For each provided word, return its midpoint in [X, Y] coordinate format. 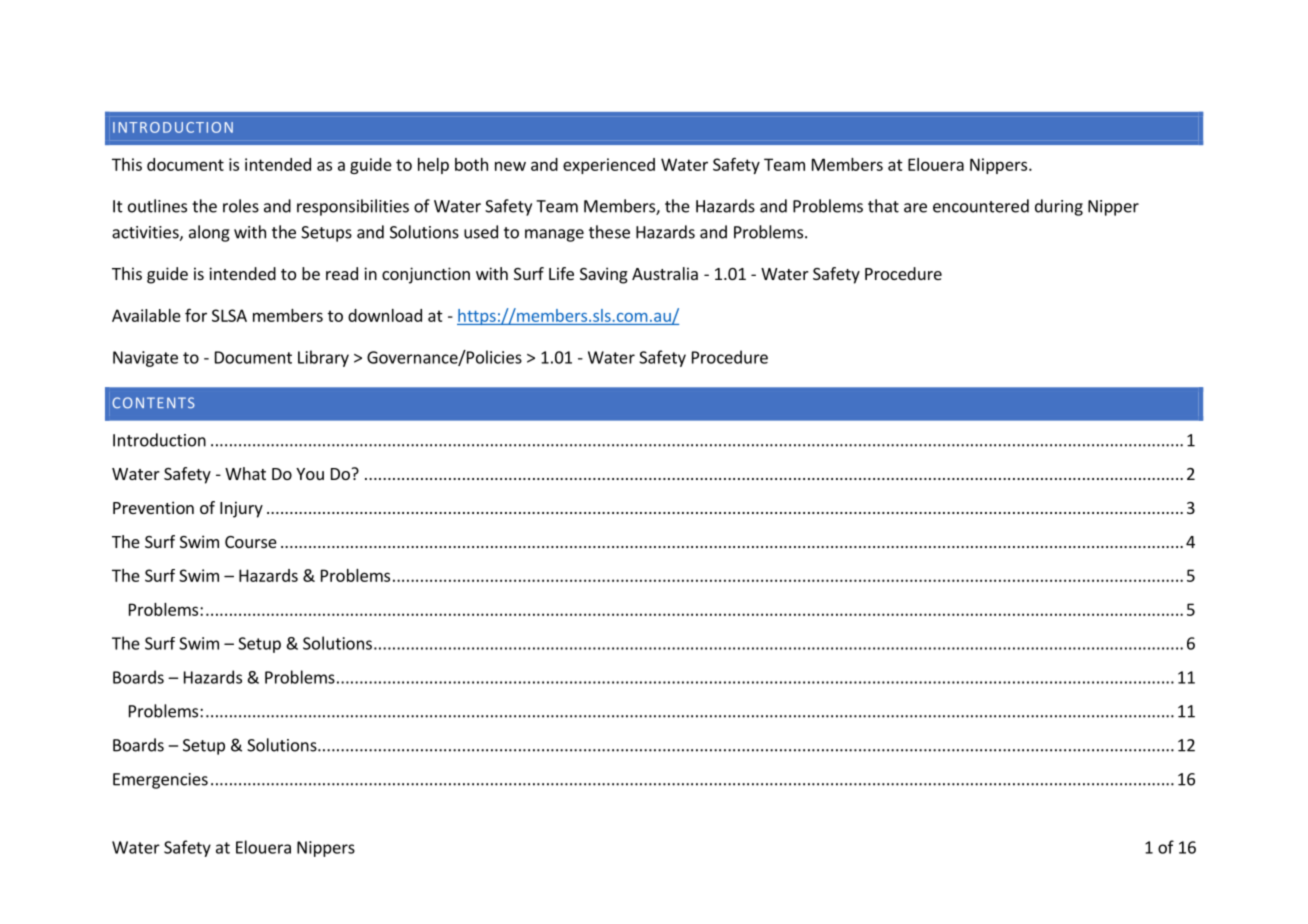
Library [323, 358]
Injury [241, 509]
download [385, 315]
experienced [609, 166]
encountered [981, 206]
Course [251, 542]
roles [241, 206]
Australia [665, 273]
